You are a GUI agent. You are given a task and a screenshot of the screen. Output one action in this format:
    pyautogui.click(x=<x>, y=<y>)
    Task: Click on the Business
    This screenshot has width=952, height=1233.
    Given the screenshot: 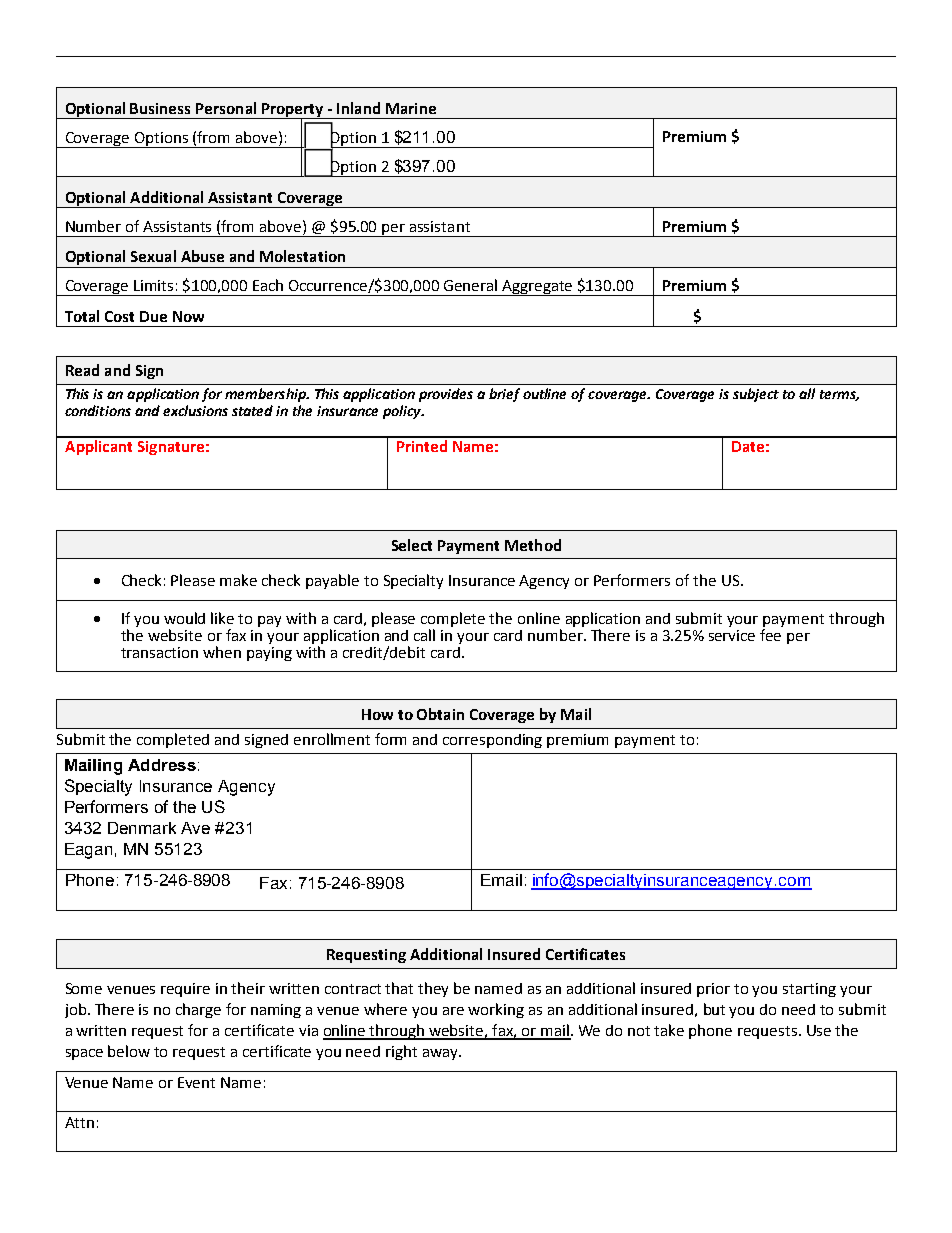 What is the action you would take?
    pyautogui.click(x=160, y=108)
